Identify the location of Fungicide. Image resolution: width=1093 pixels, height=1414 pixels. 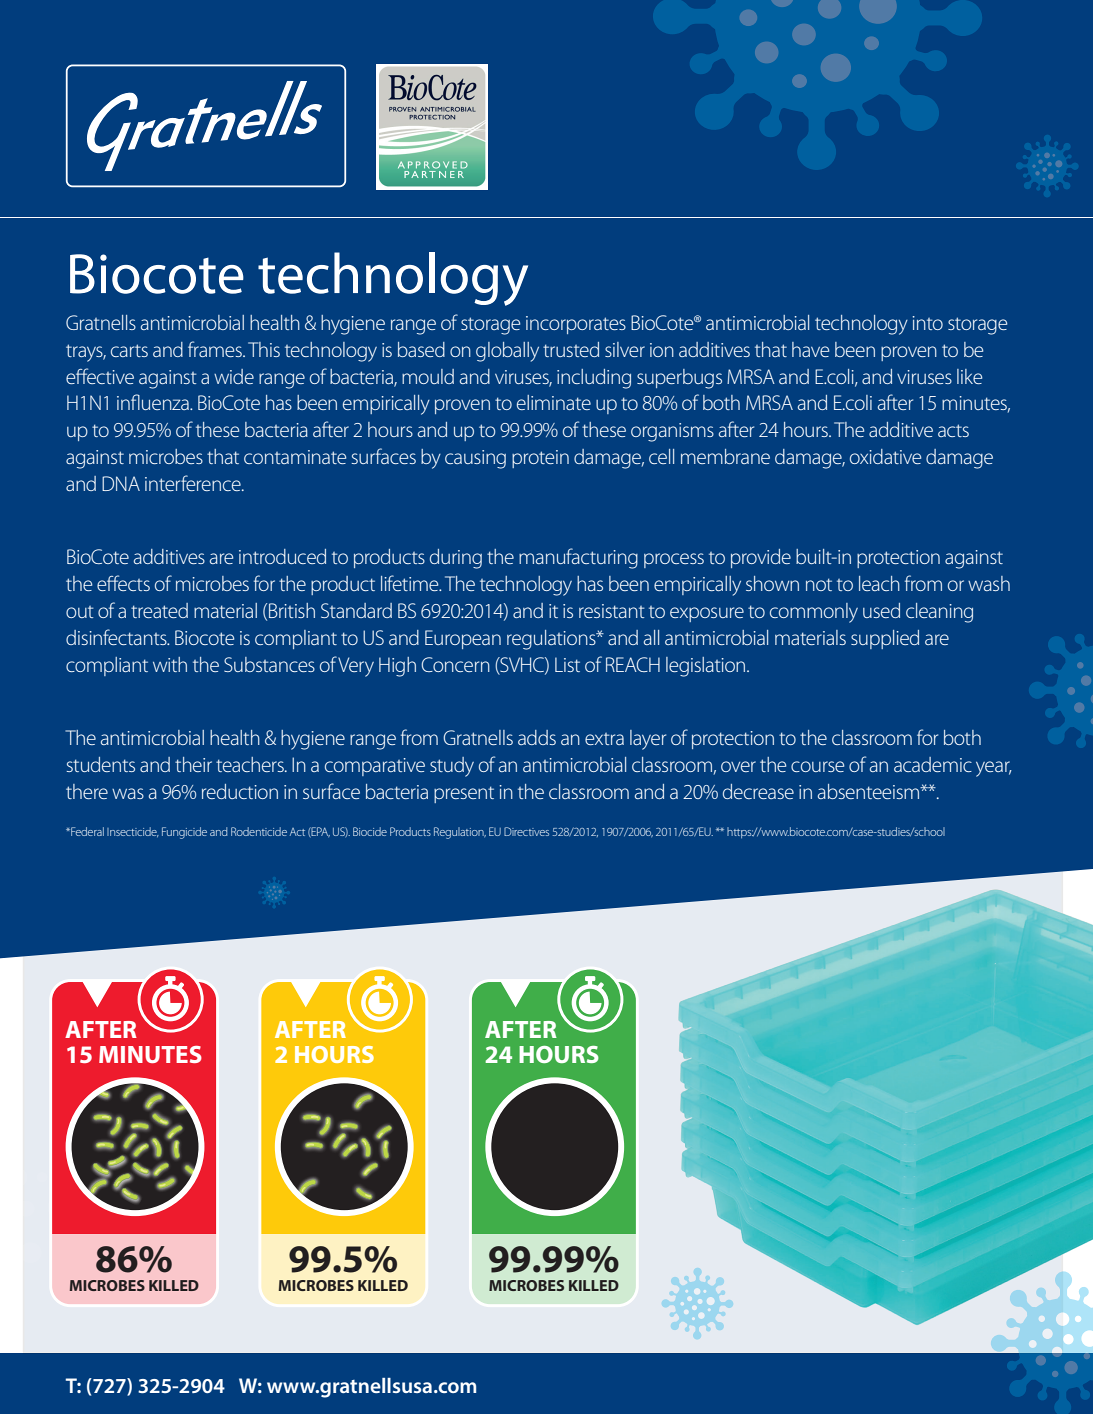
(184, 833).
